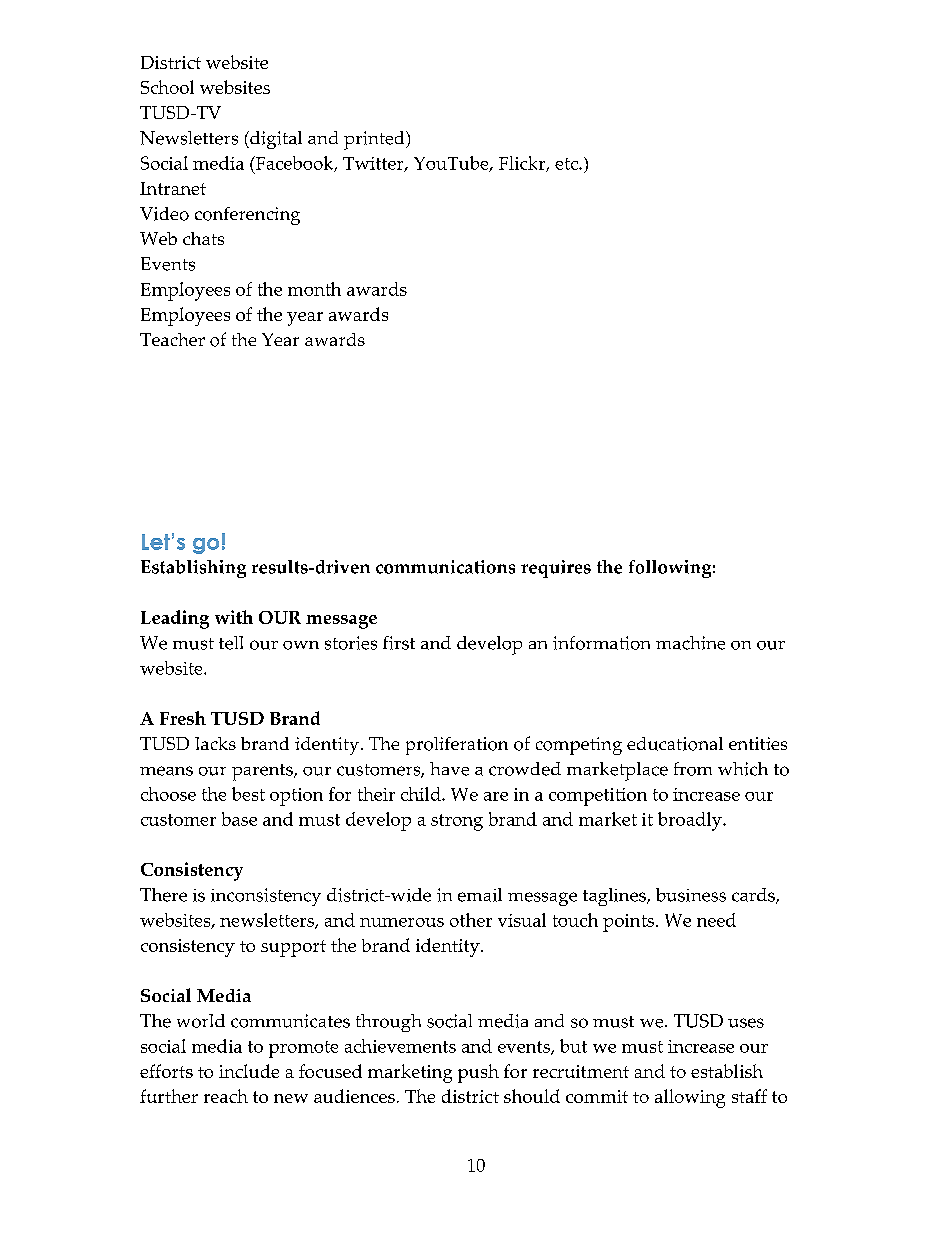  I want to click on proliferation, so click(457, 746).
